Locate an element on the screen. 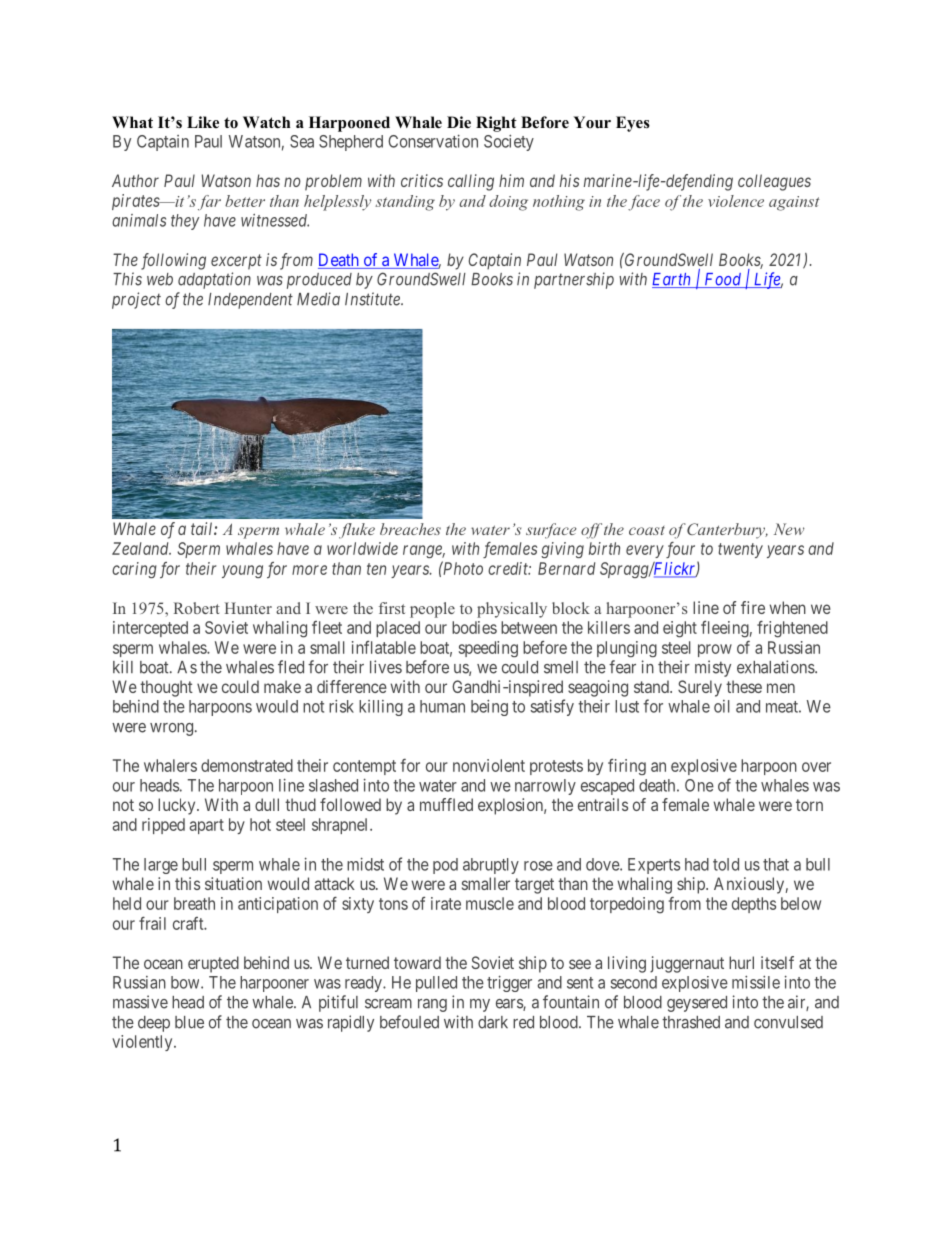 This screenshot has height=1233, width=952. fire is located at coordinates (753, 607).
